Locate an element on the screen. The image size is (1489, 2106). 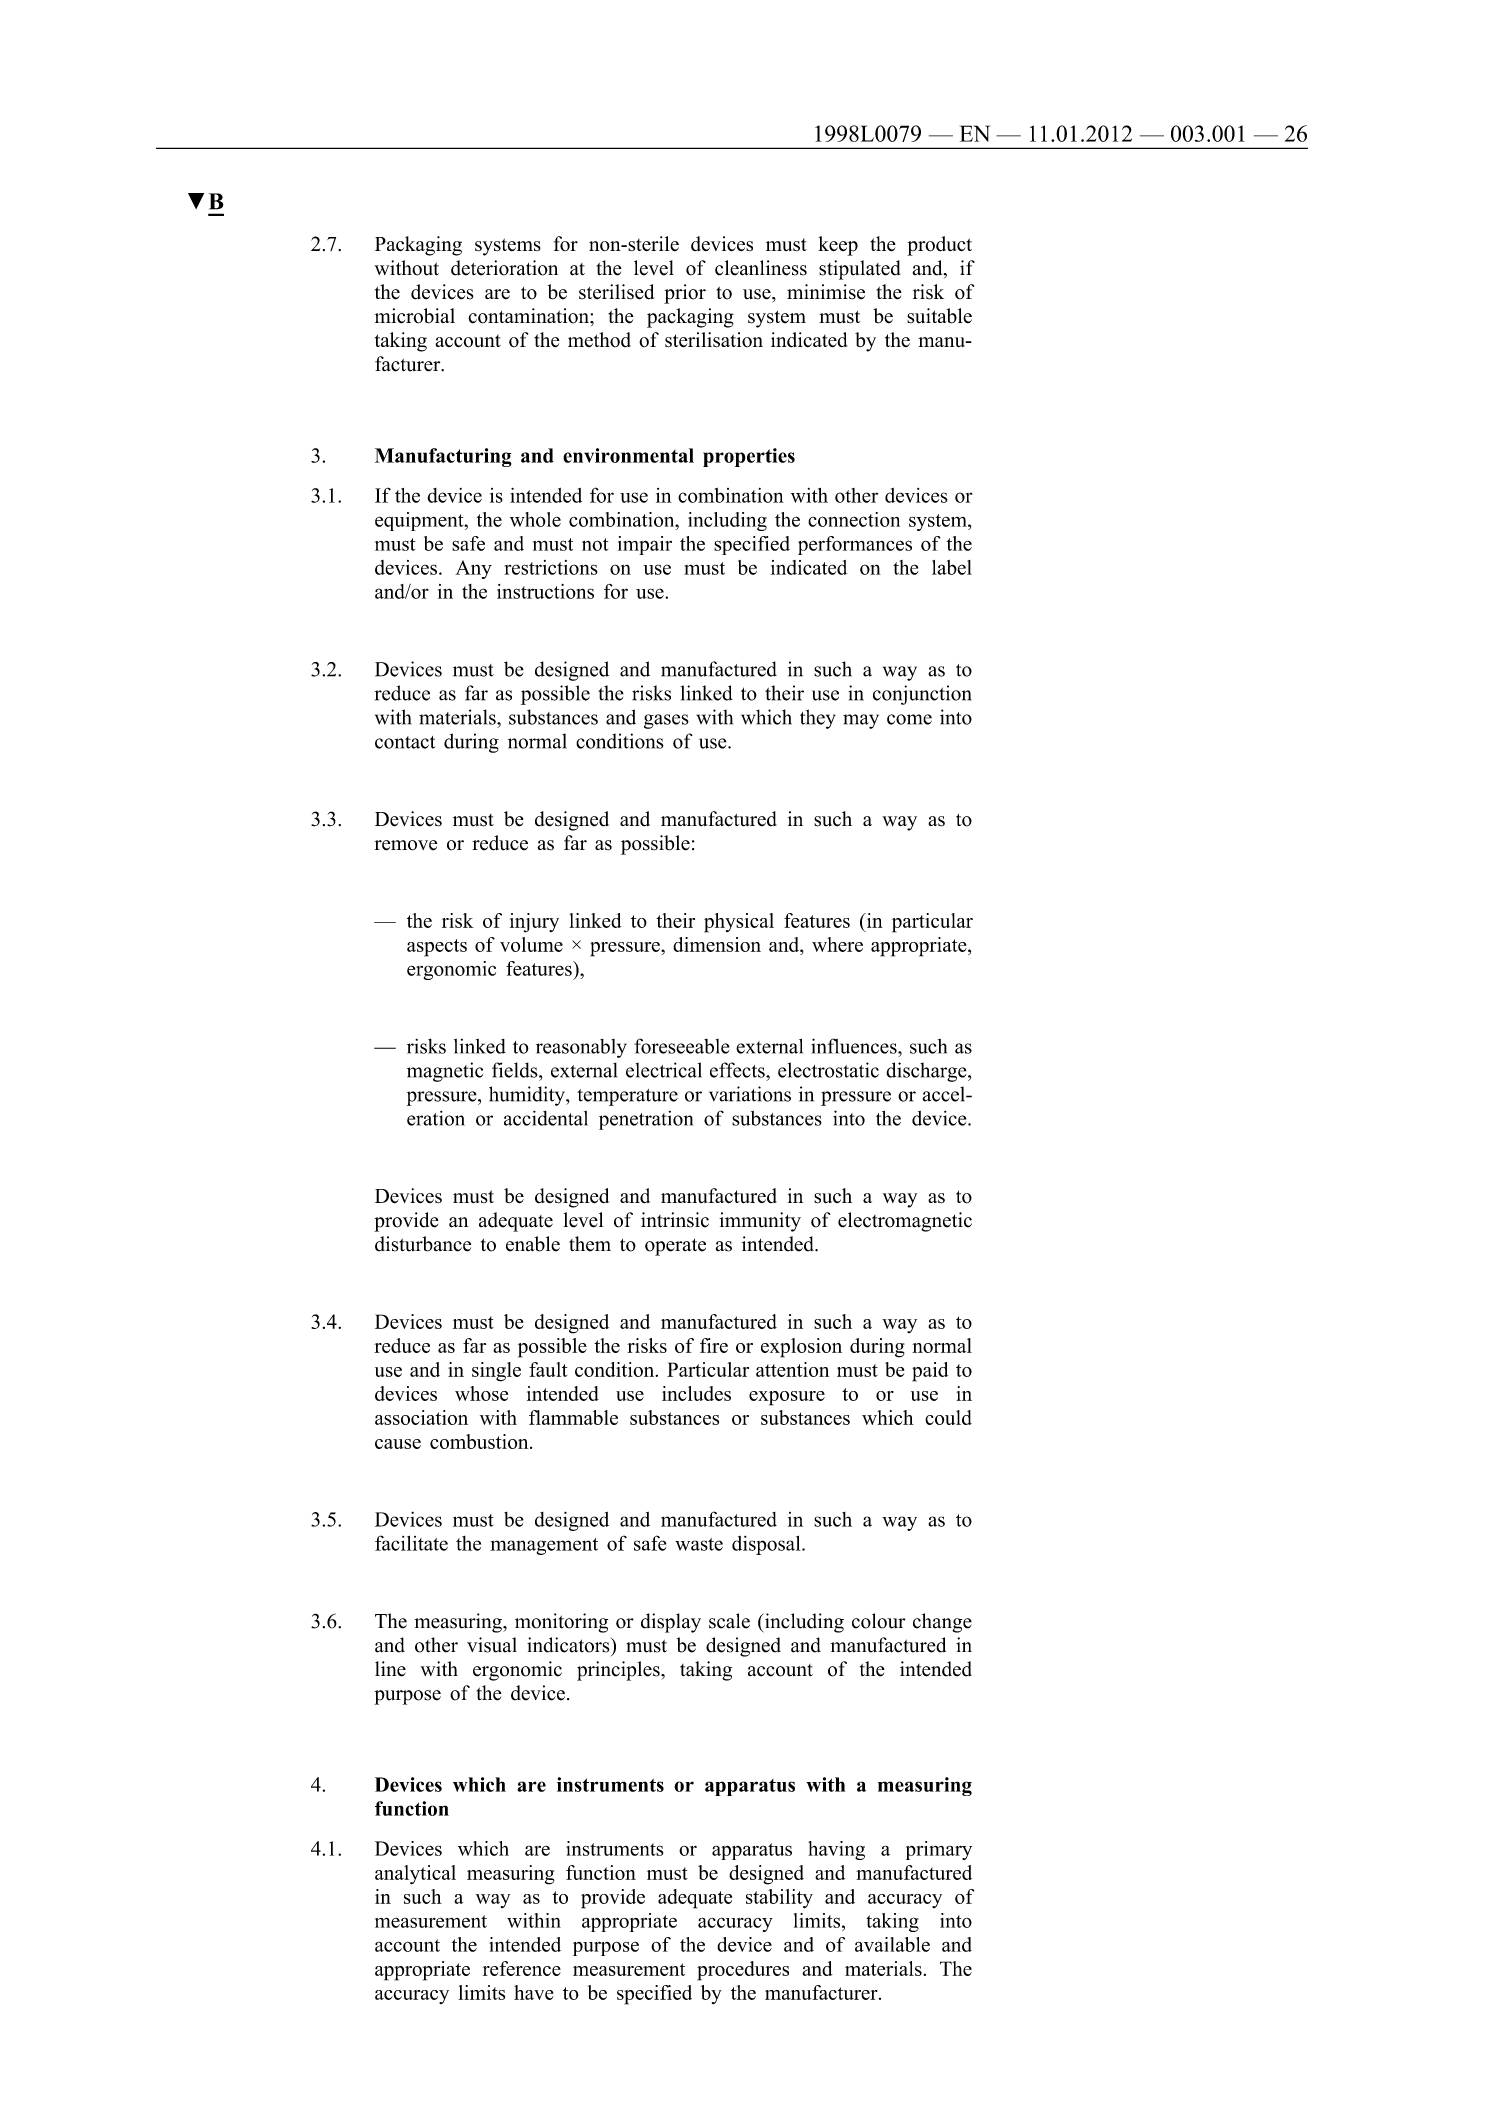
prior is located at coordinates (685, 294).
